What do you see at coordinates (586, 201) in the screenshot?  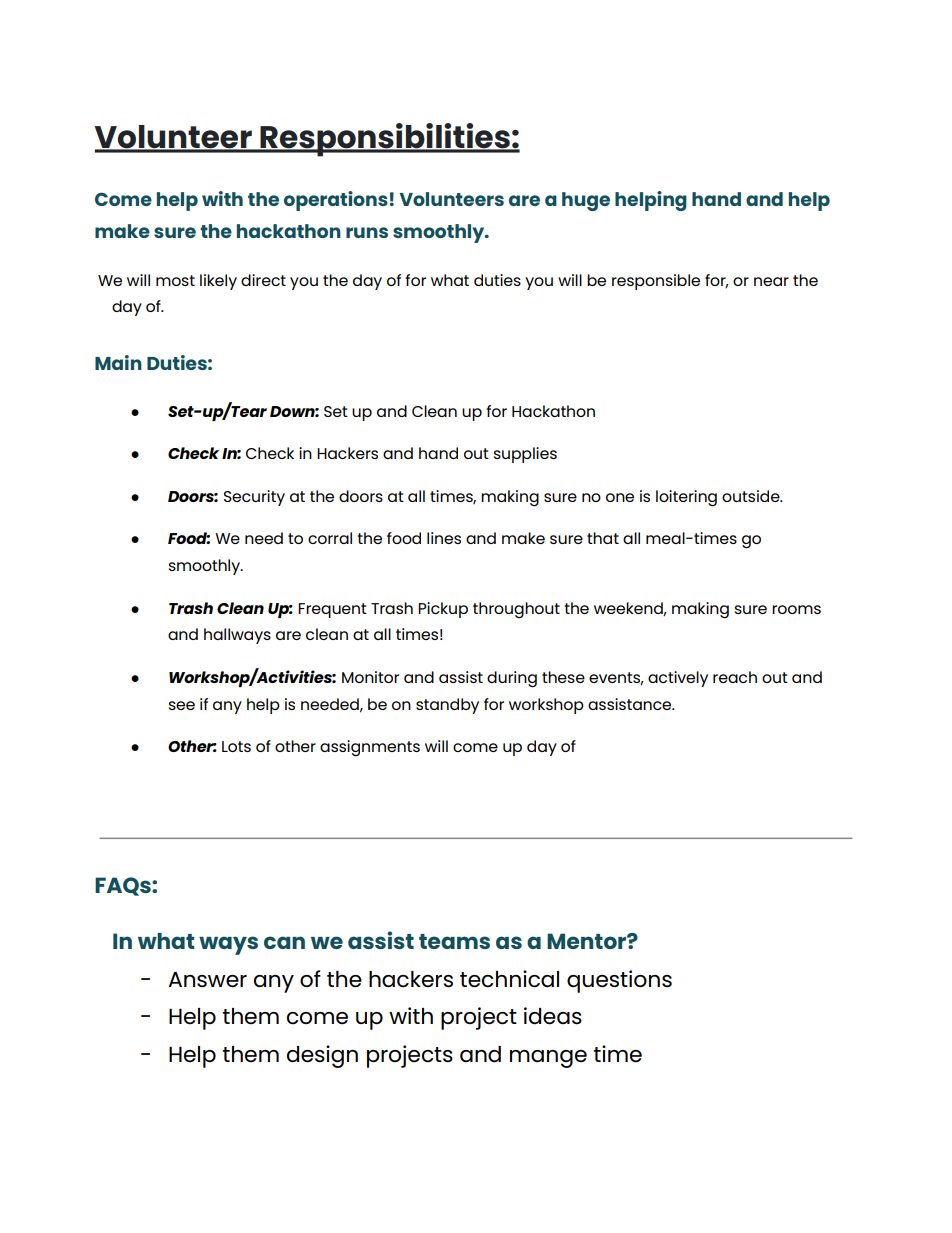 I see `huge` at bounding box center [586, 201].
